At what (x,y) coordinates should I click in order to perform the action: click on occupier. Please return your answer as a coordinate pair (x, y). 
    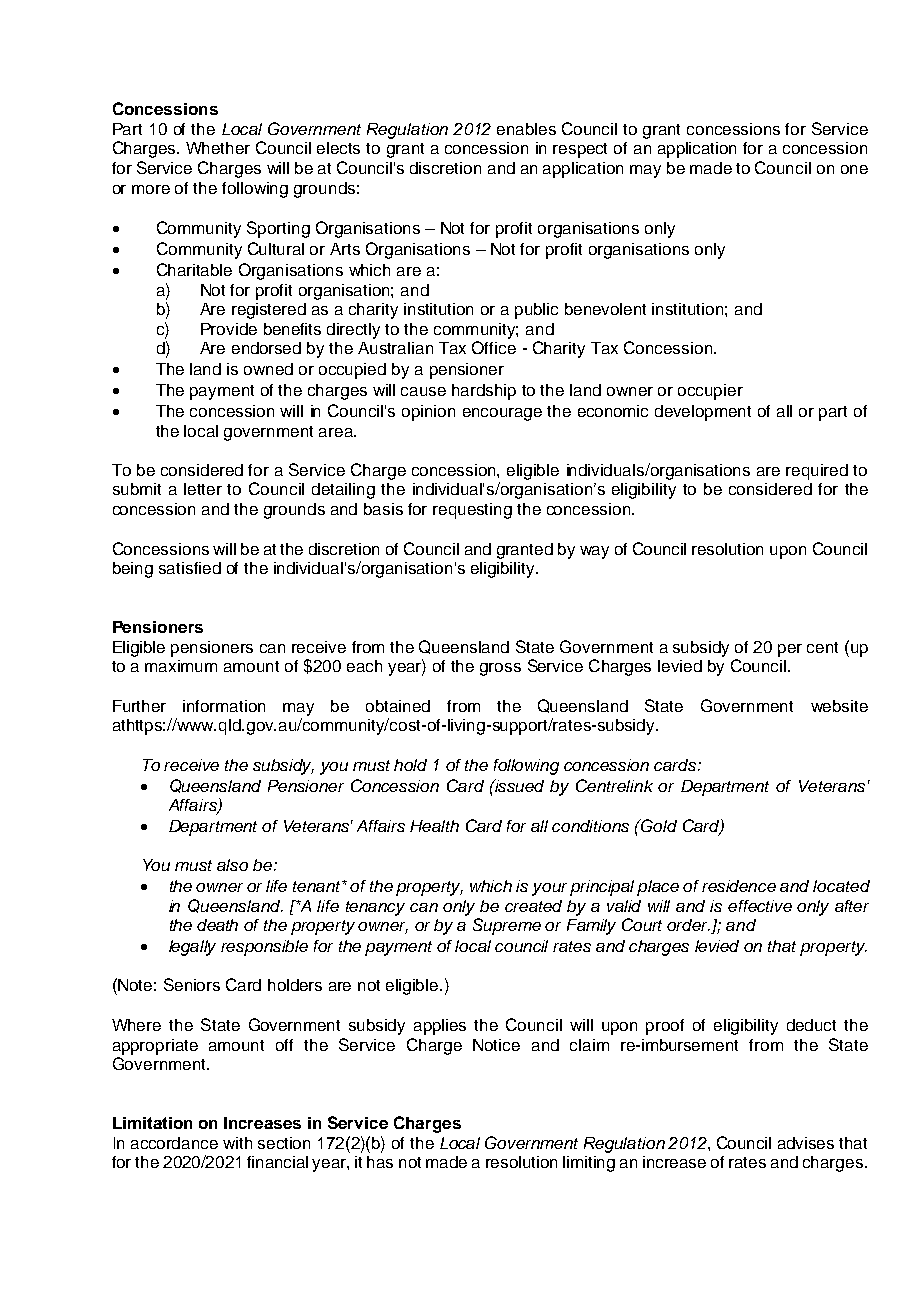
    Looking at the image, I should click on (710, 392).
